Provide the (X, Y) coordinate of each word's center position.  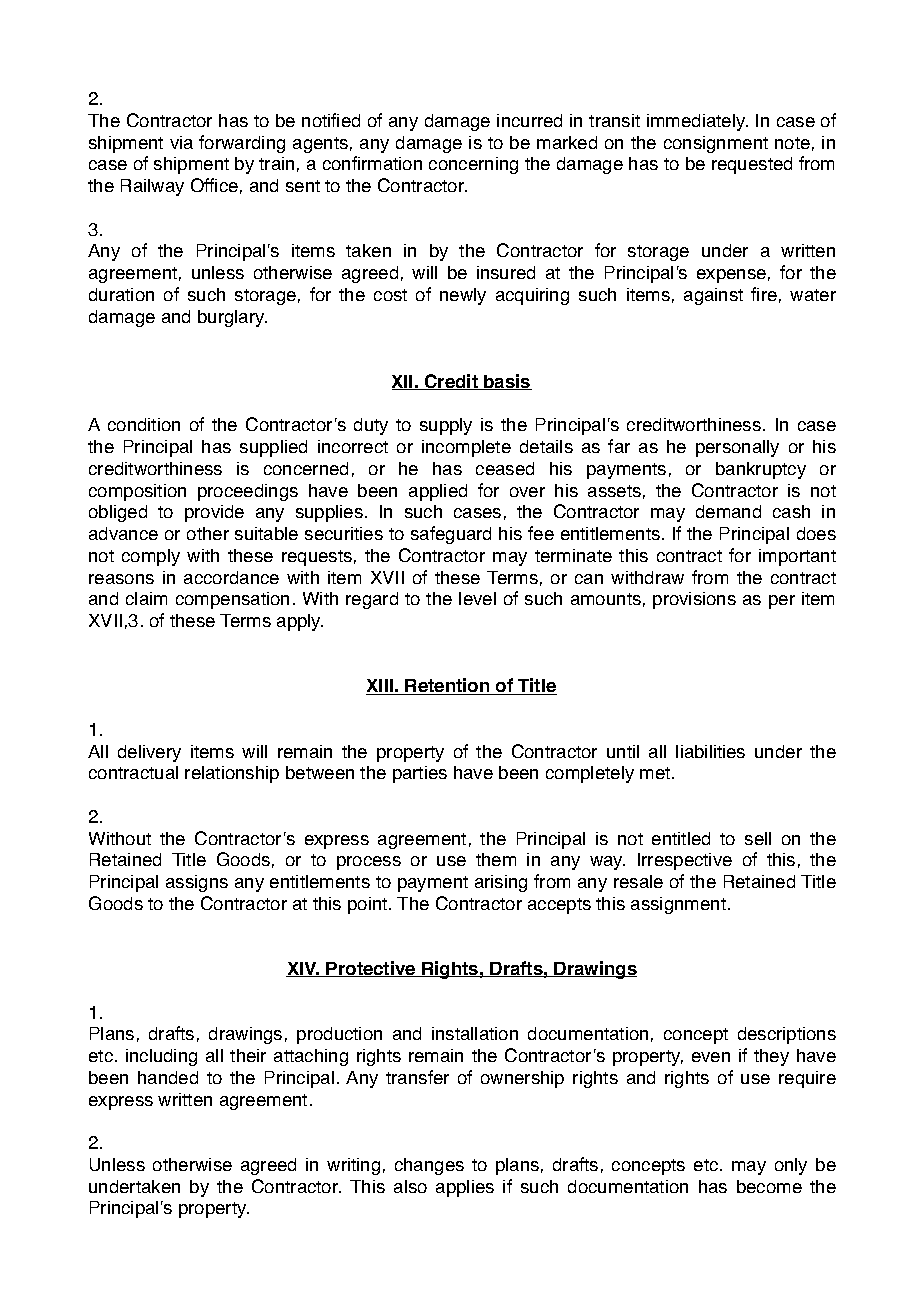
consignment (716, 144)
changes (429, 1166)
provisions (694, 600)
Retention (448, 686)
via (181, 142)
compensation (232, 600)
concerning (473, 165)
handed (168, 1077)
